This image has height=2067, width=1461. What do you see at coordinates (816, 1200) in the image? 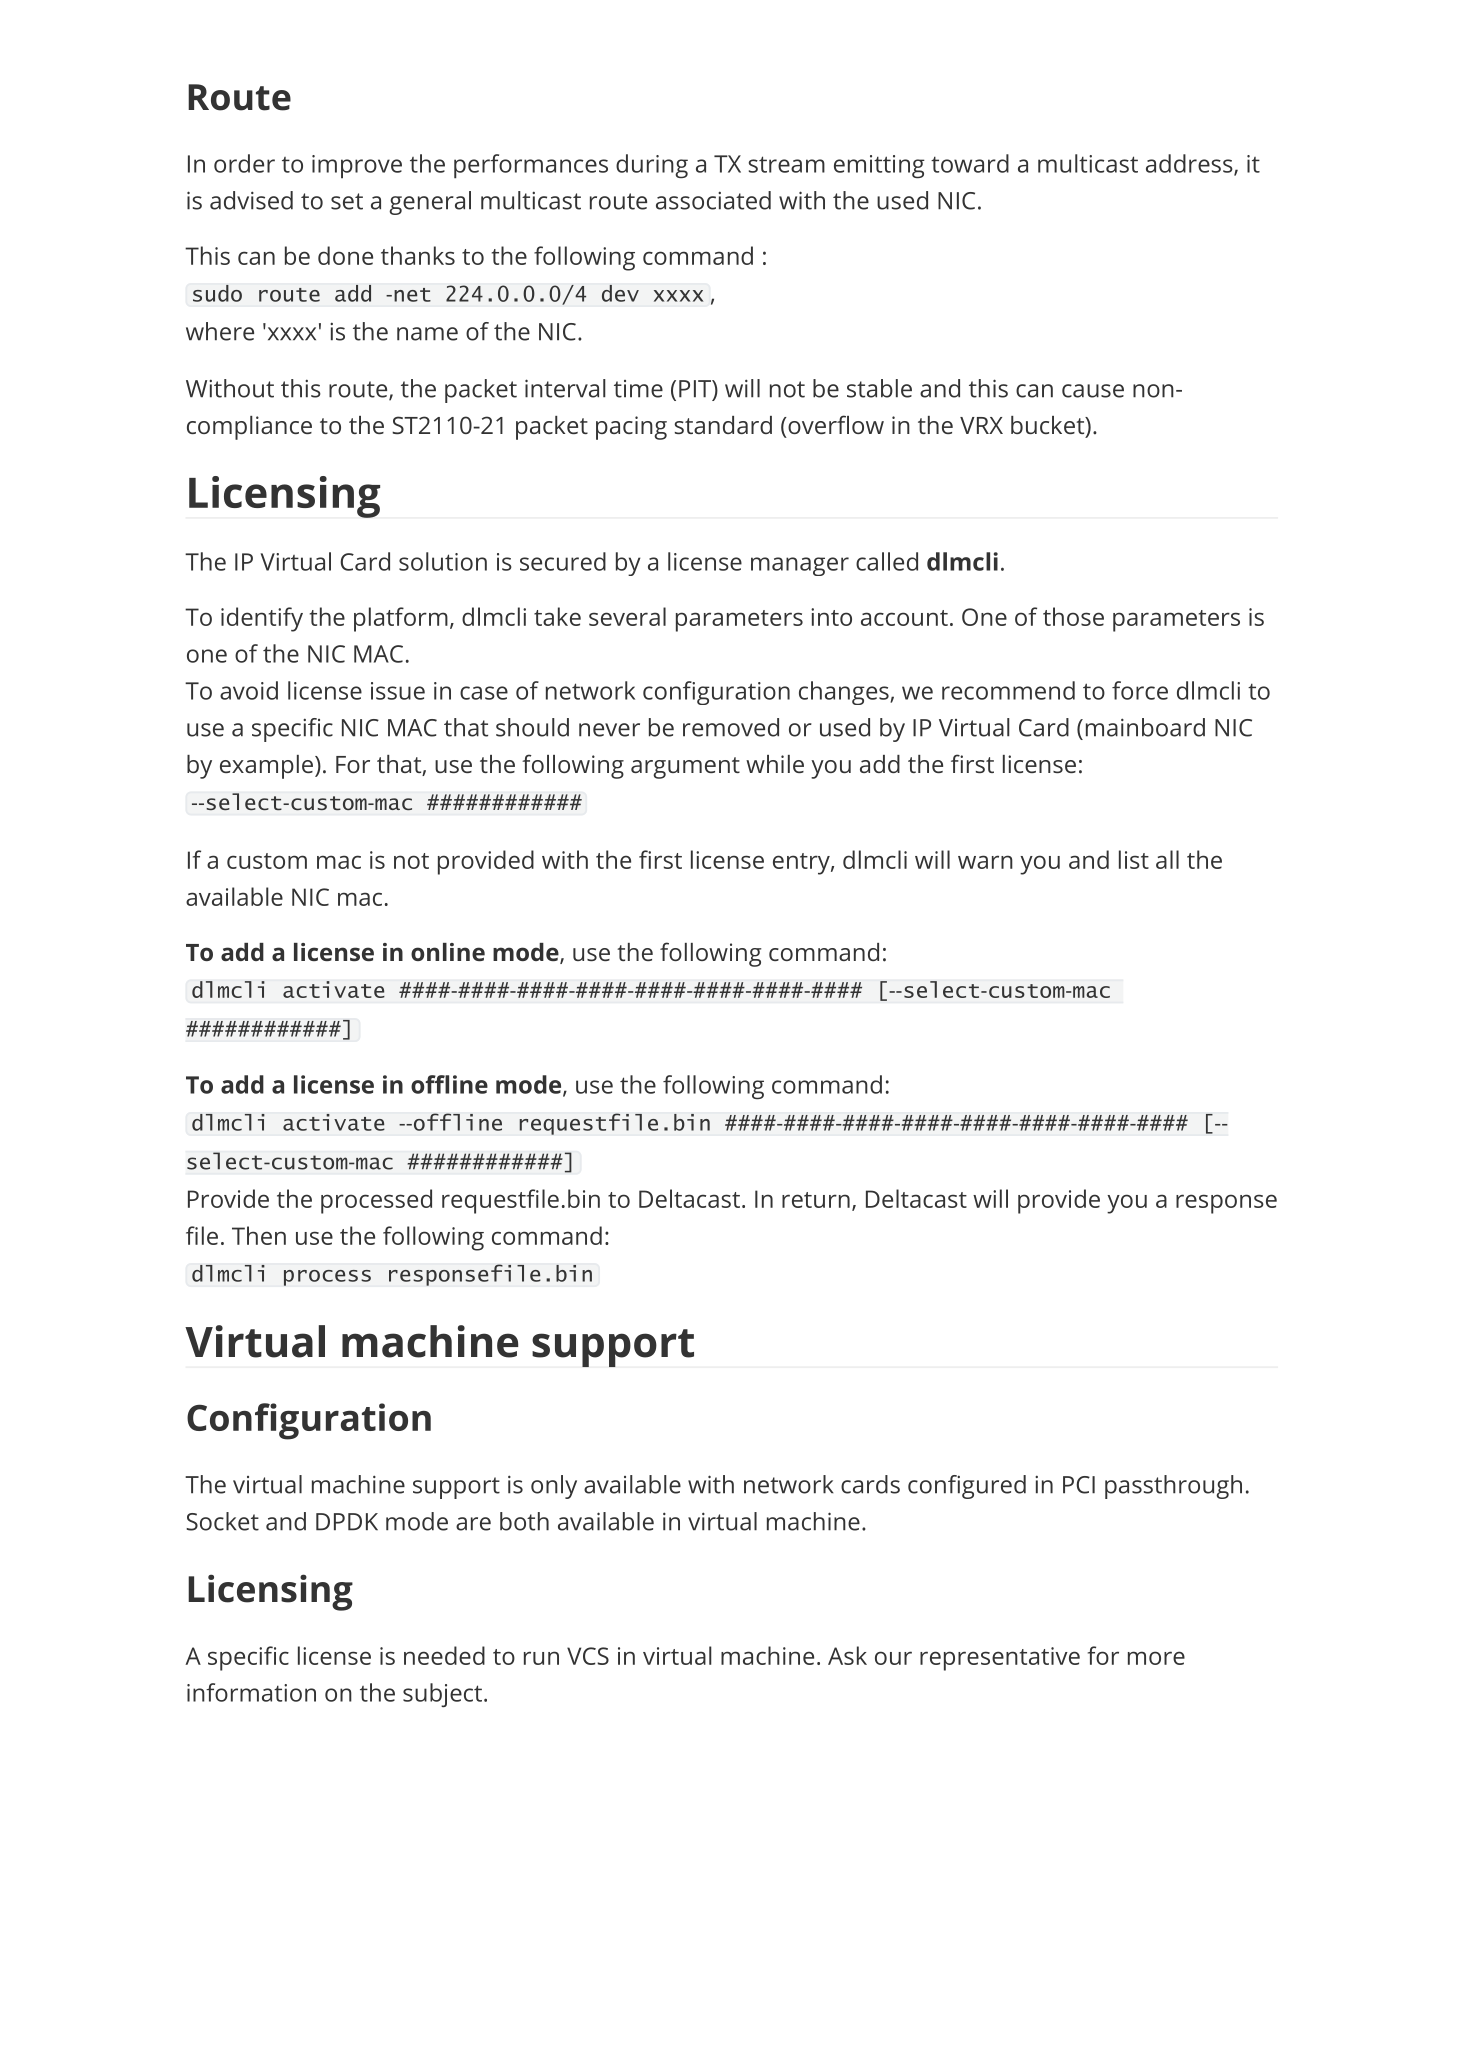
I see `return` at bounding box center [816, 1200].
